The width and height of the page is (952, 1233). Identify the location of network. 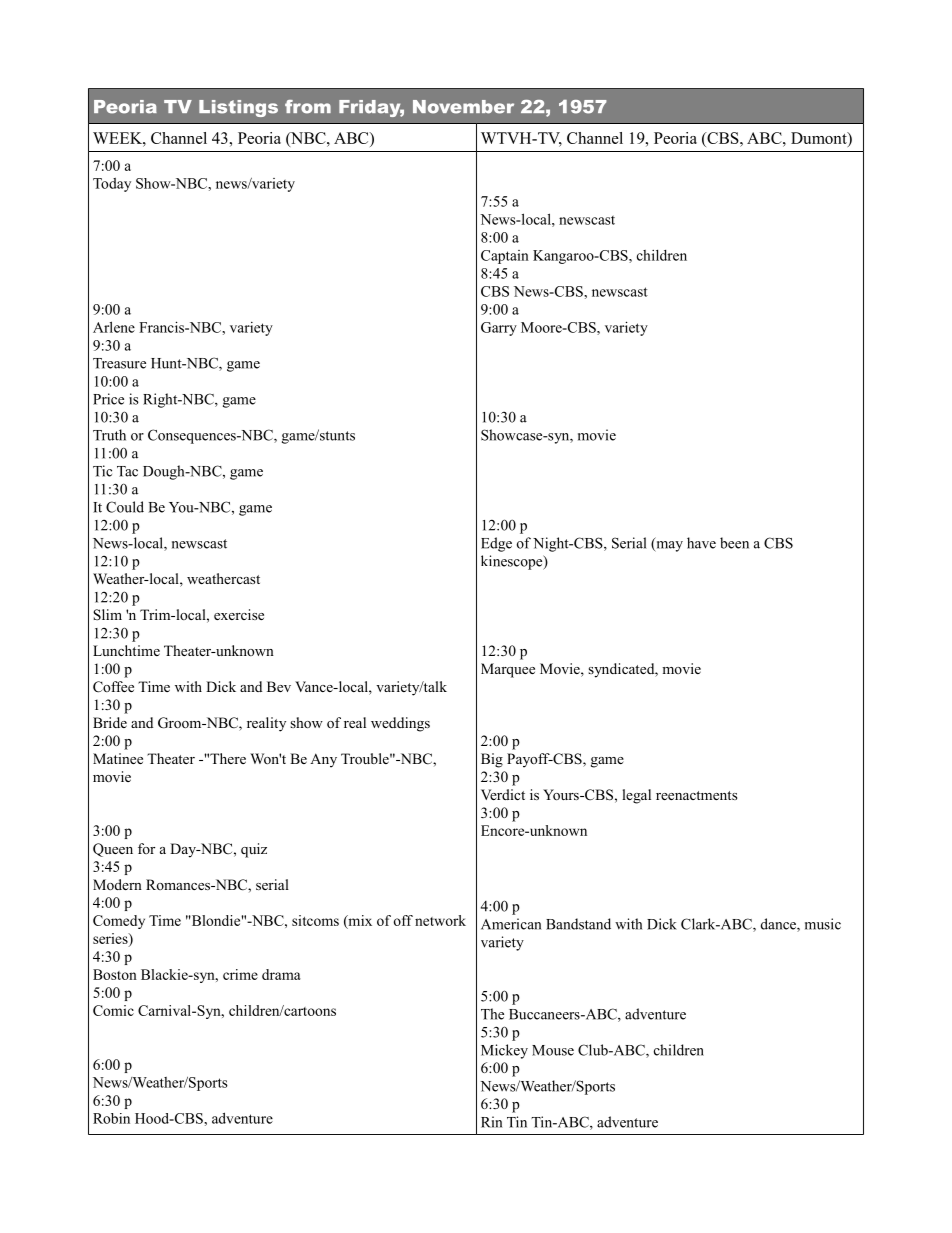
(440, 920).
